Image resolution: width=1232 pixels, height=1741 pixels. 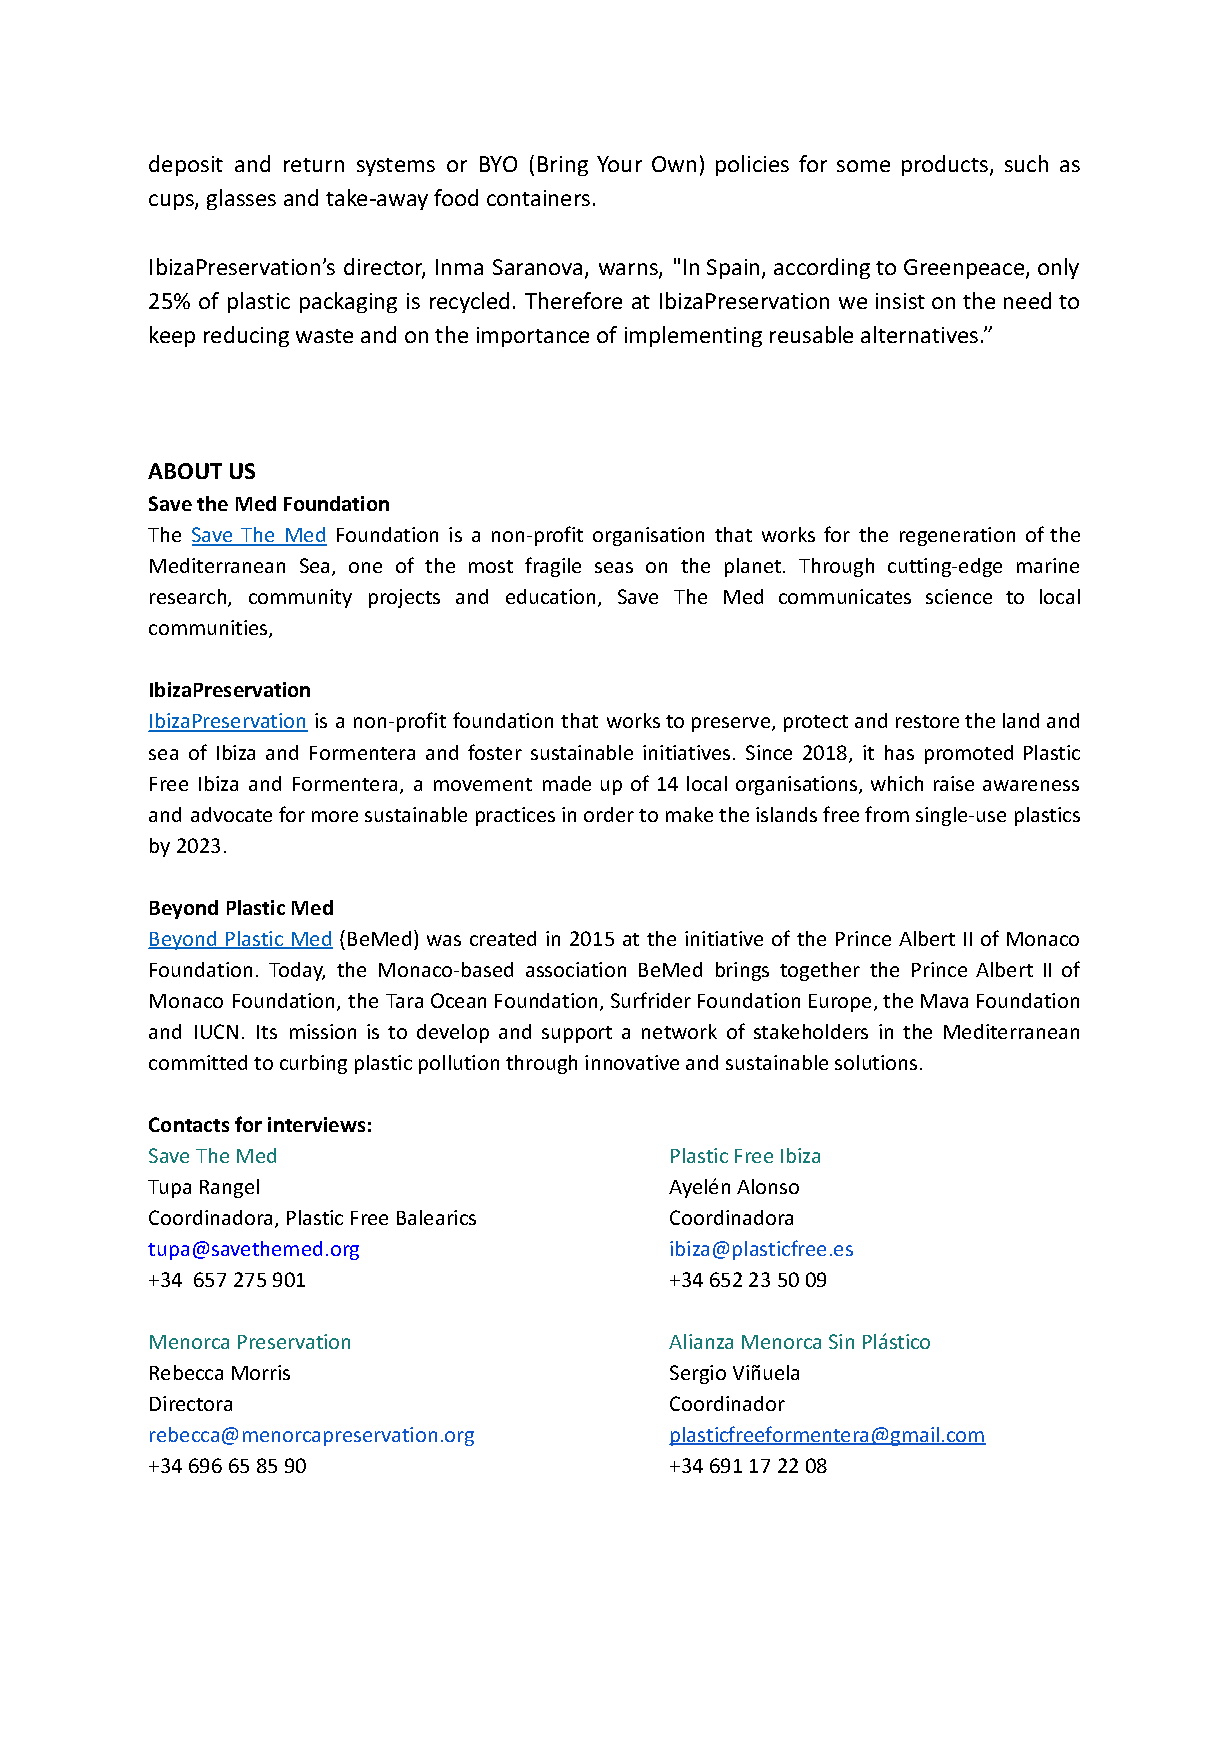 What do you see at coordinates (619, 164) in the page?
I see `Your` at bounding box center [619, 164].
